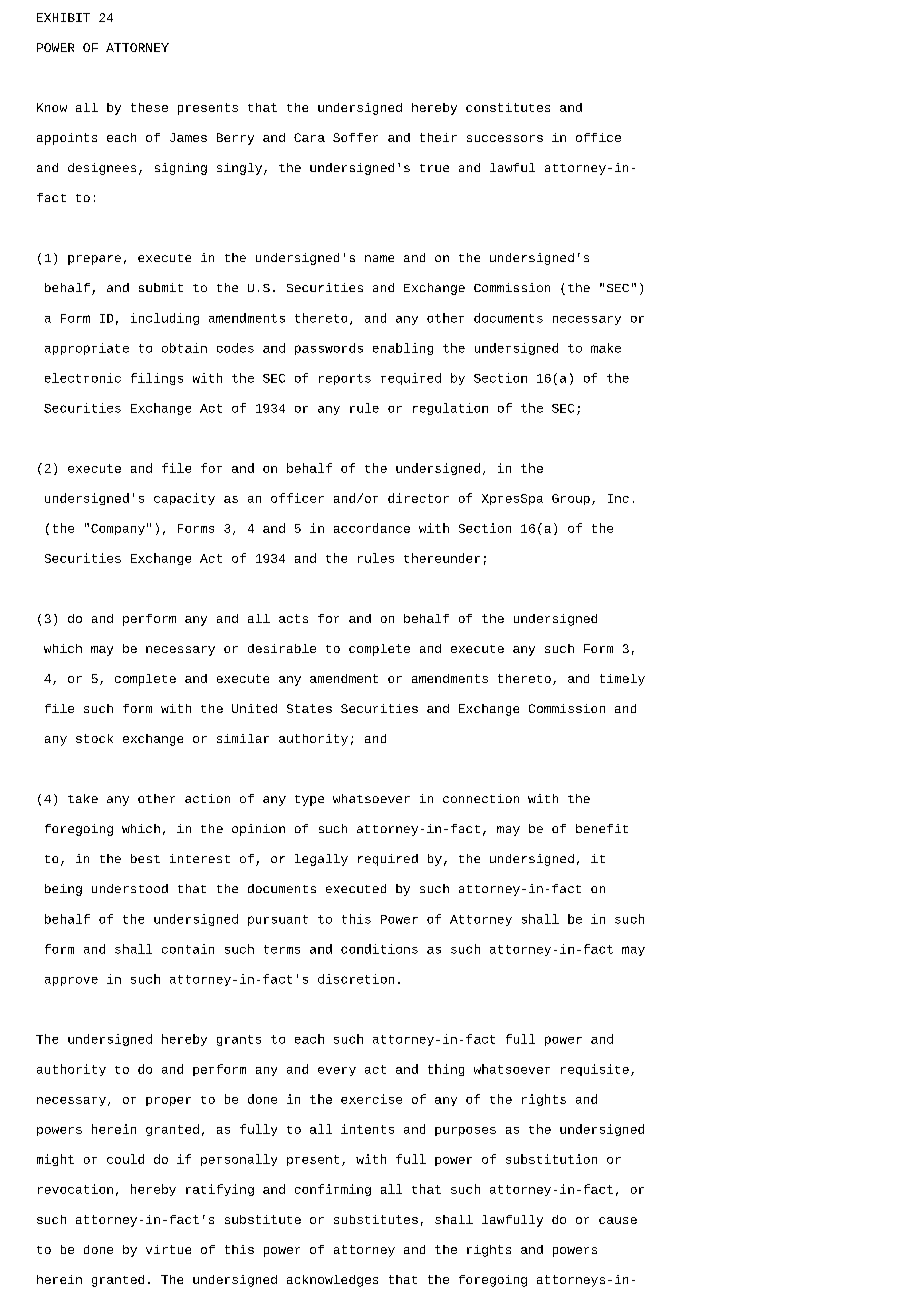  I want to click on best, so click(145, 858).
